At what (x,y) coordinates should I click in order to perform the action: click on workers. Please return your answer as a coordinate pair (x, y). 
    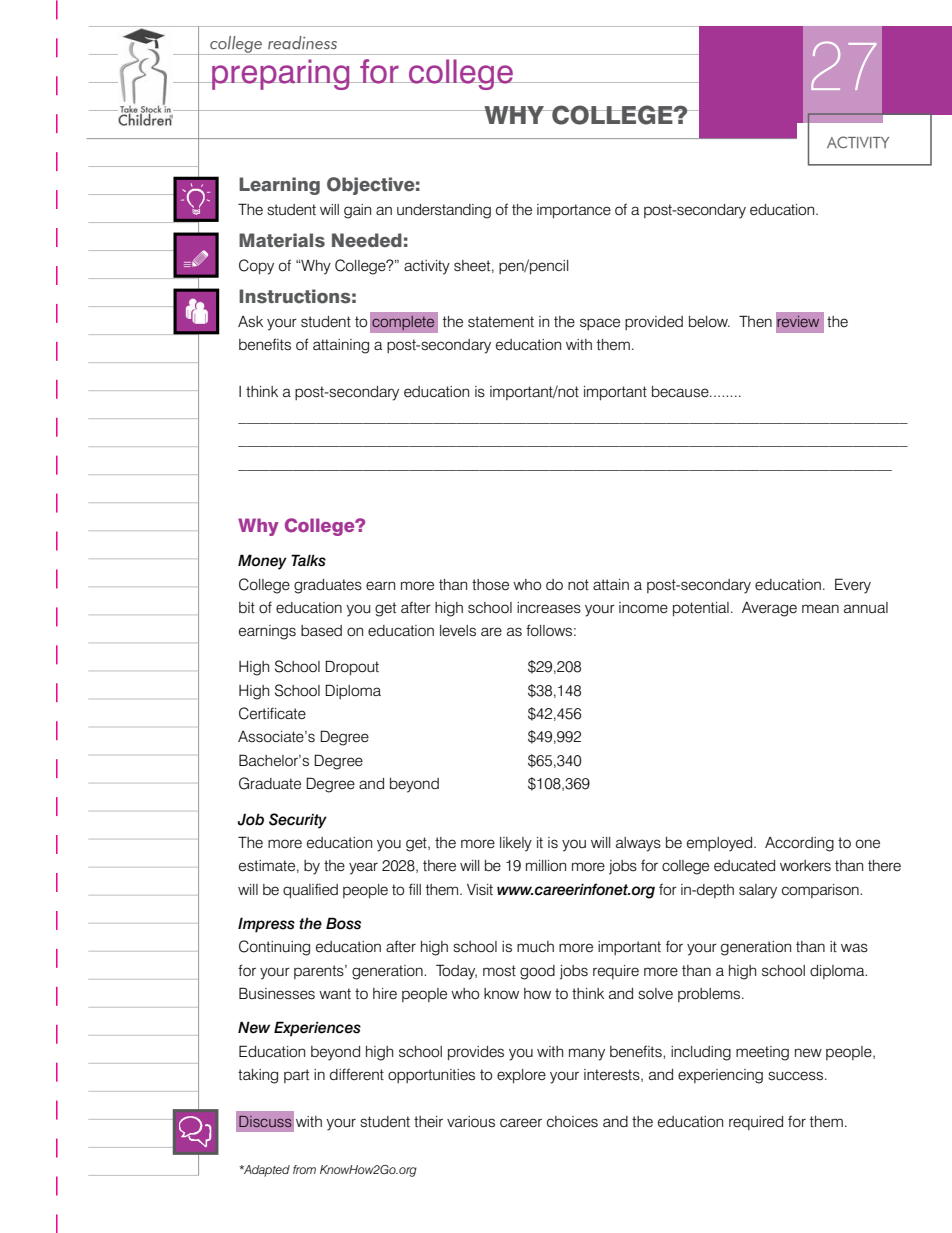
    Looking at the image, I should click on (805, 866).
